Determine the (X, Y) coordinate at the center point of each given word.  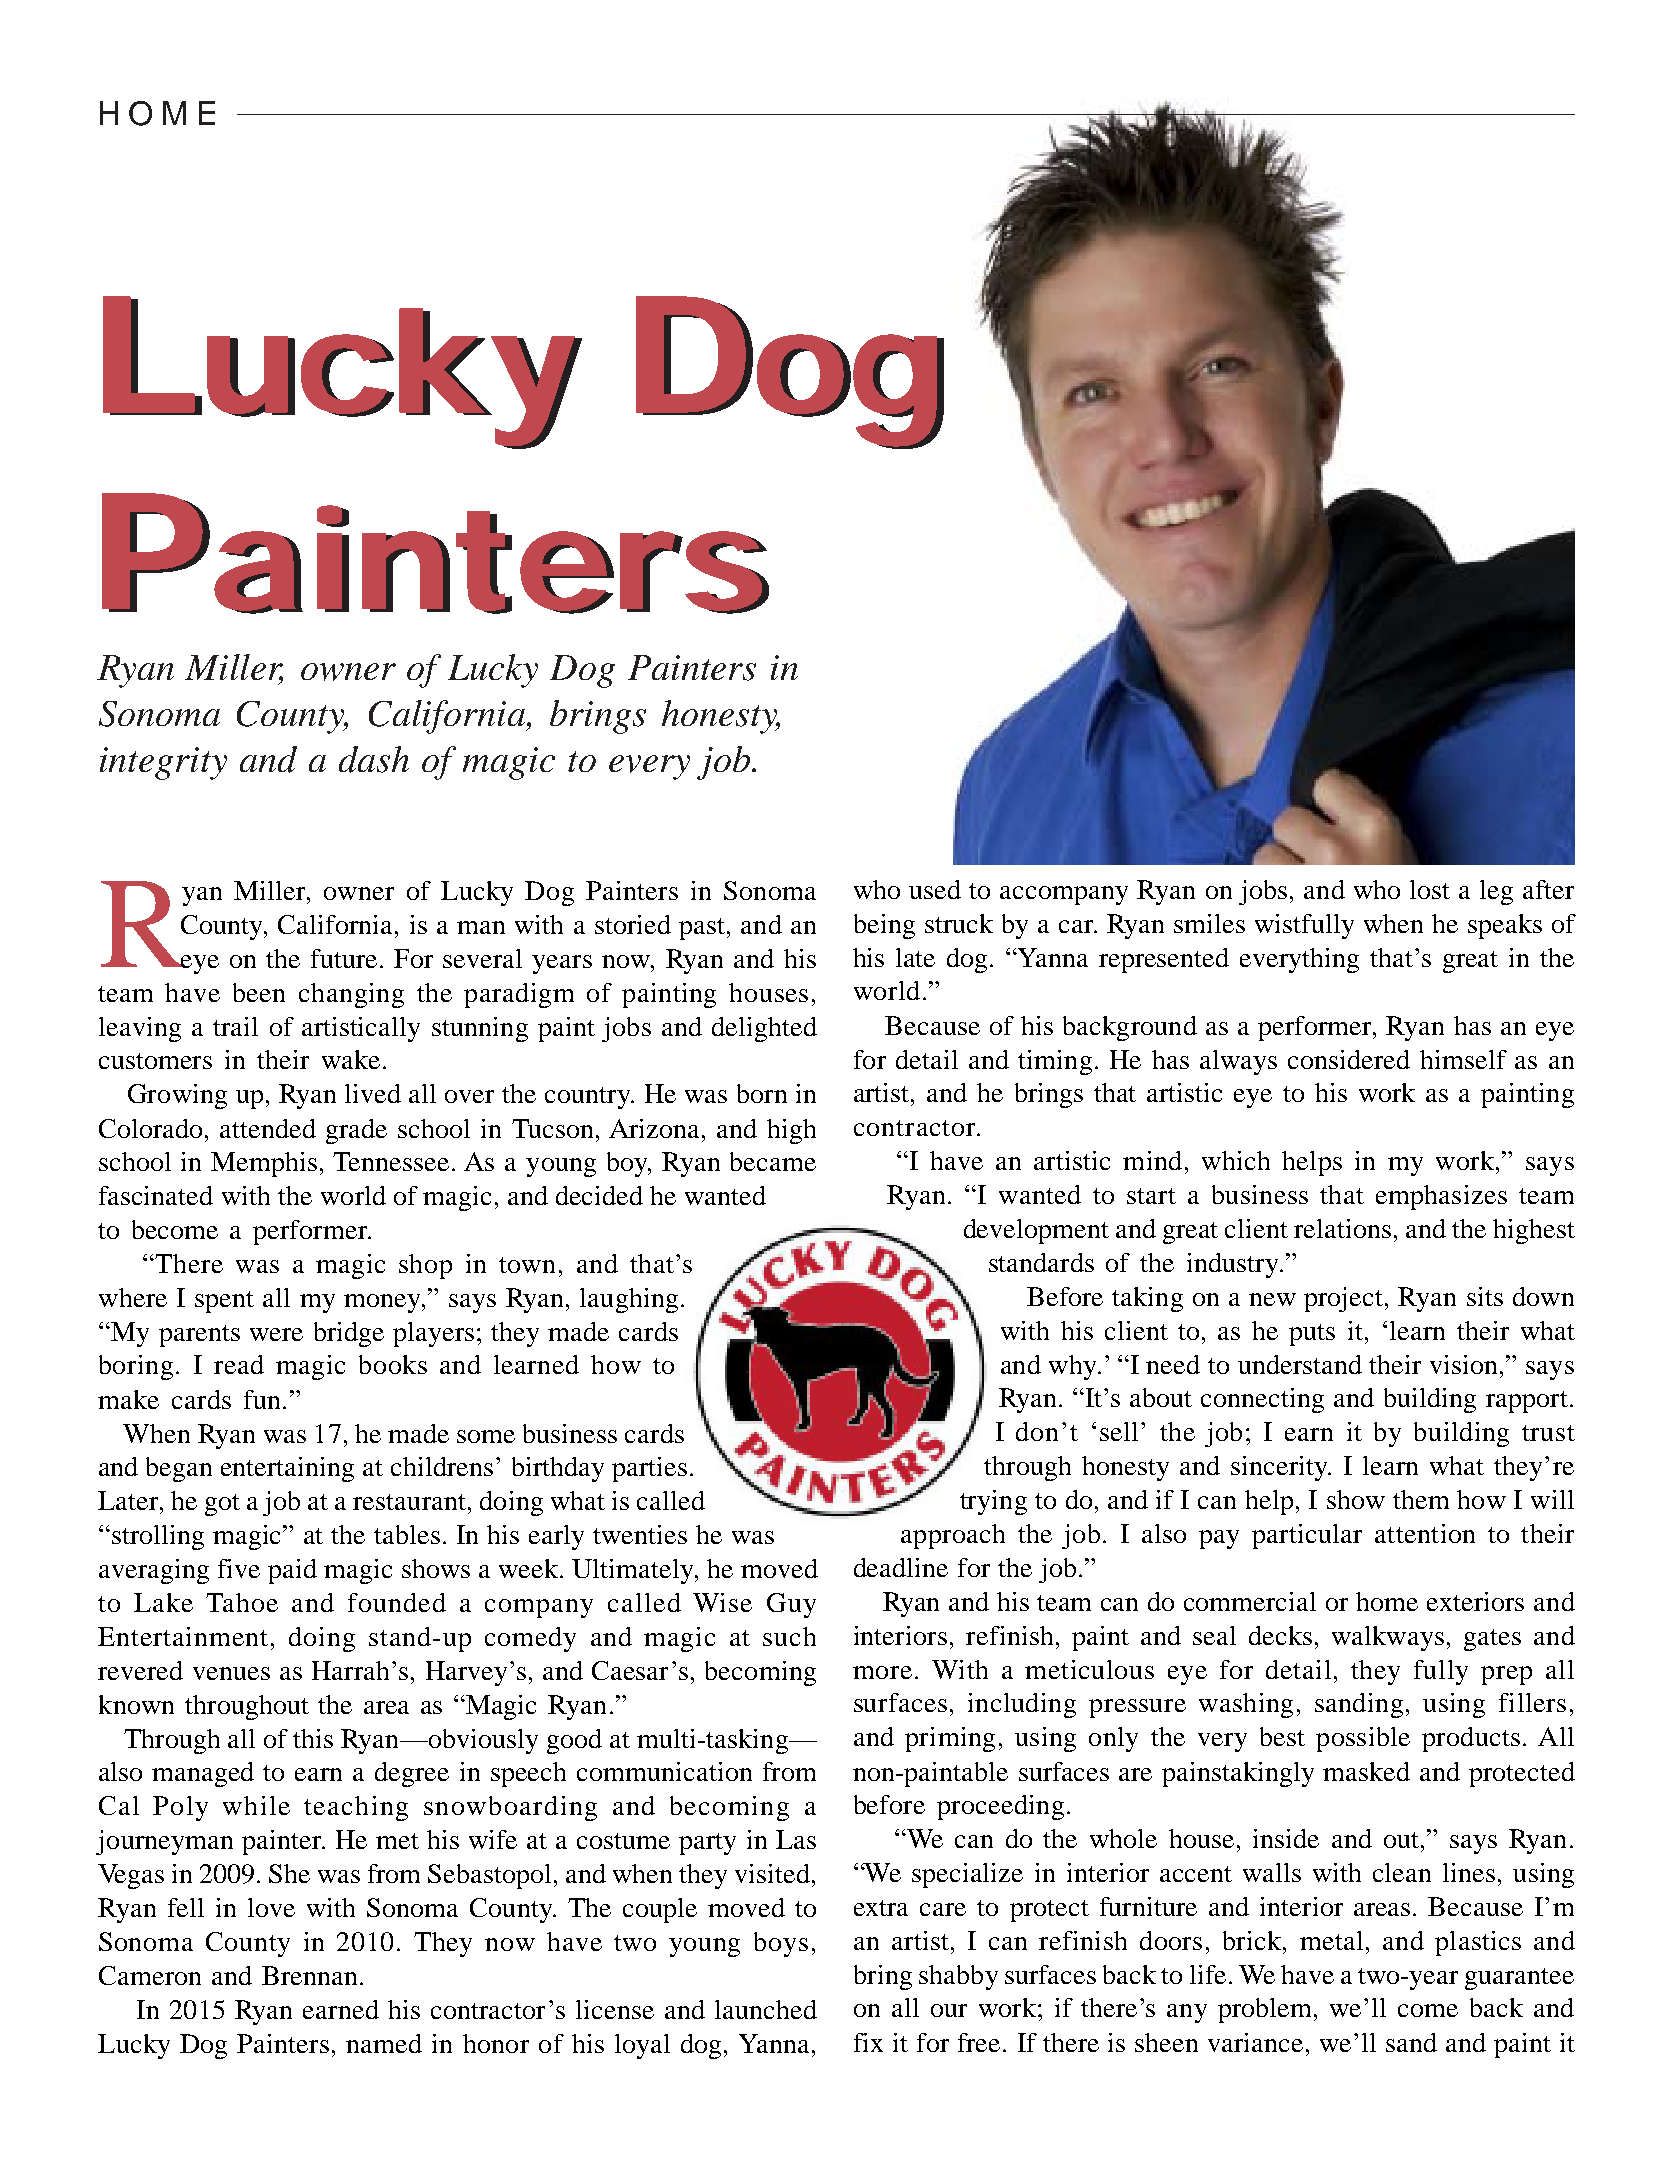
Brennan (309, 1975)
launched (766, 2009)
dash (374, 759)
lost (1430, 889)
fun (262, 1399)
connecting (1262, 1400)
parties (649, 1469)
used (935, 889)
